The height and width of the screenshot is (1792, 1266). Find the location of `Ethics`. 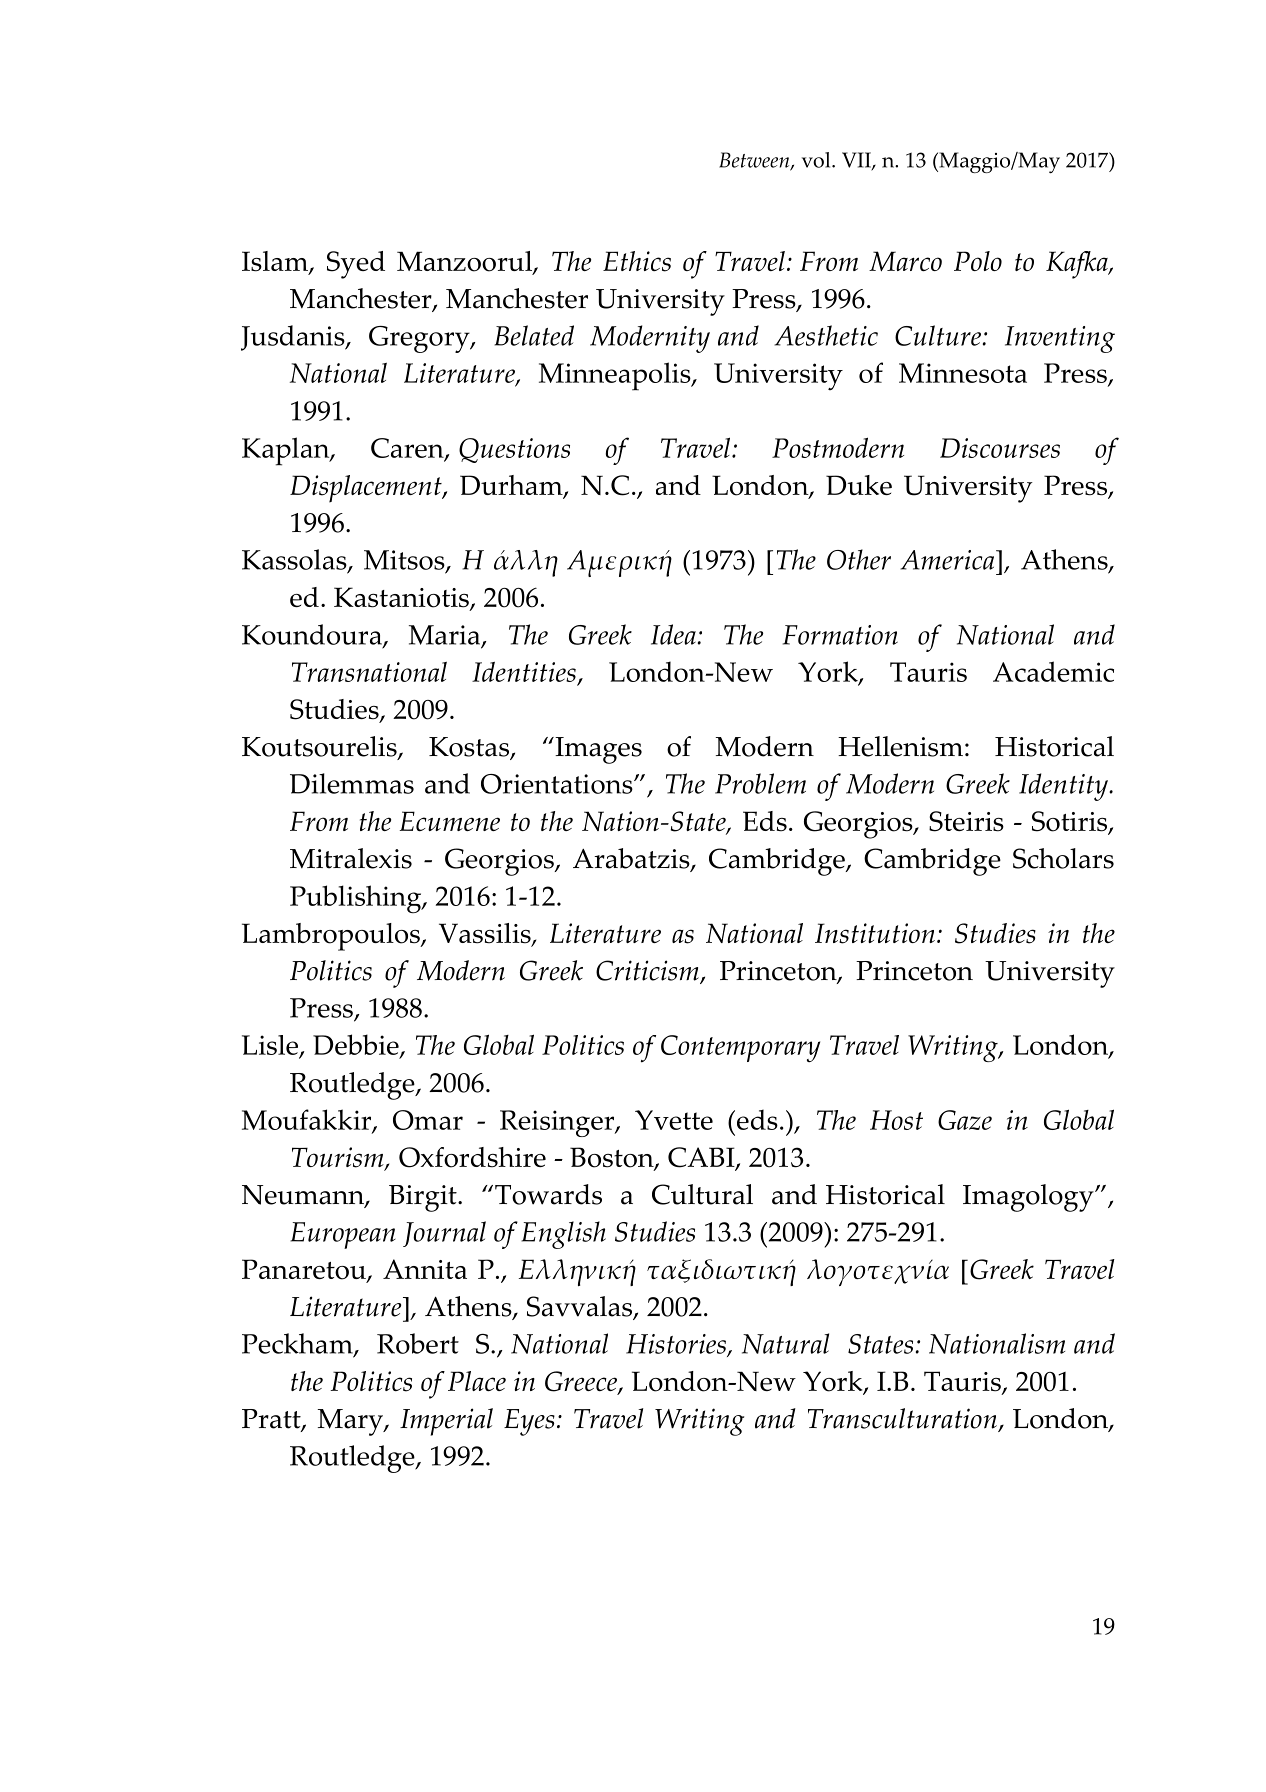

Ethics is located at coordinates (637, 261).
